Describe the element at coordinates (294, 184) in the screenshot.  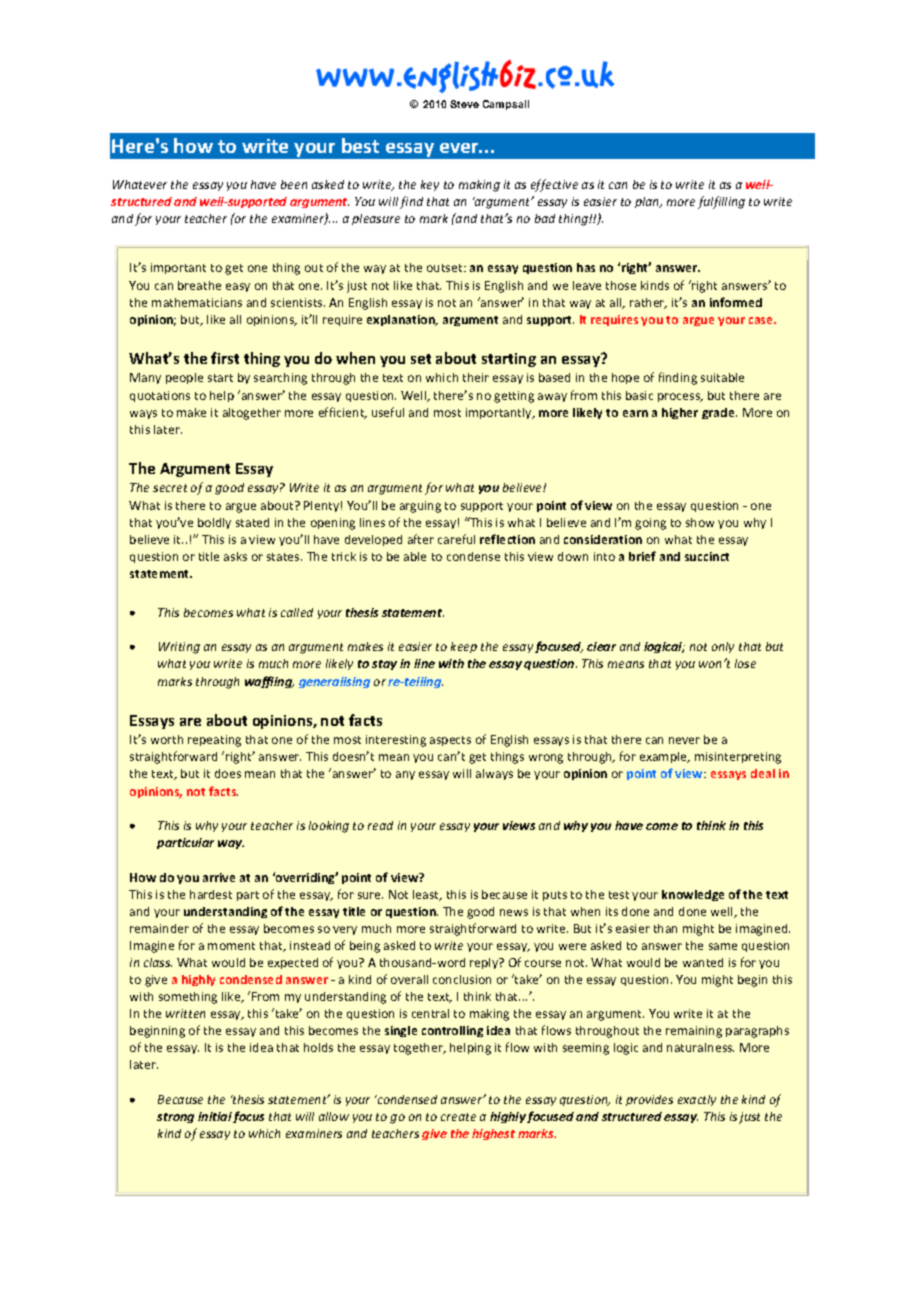
I see `been` at that location.
